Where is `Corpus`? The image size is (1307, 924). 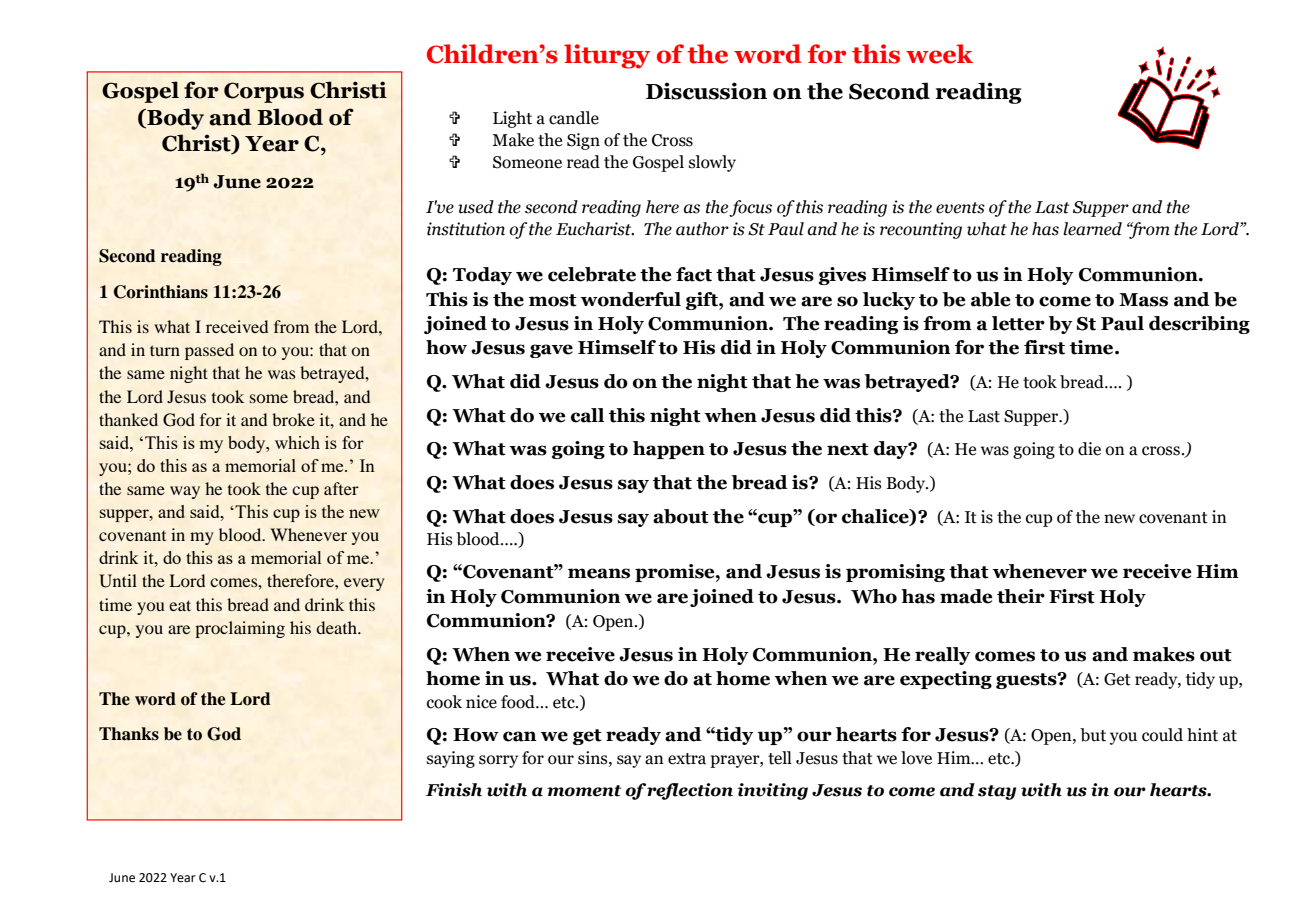 Corpus is located at coordinates (264, 92).
